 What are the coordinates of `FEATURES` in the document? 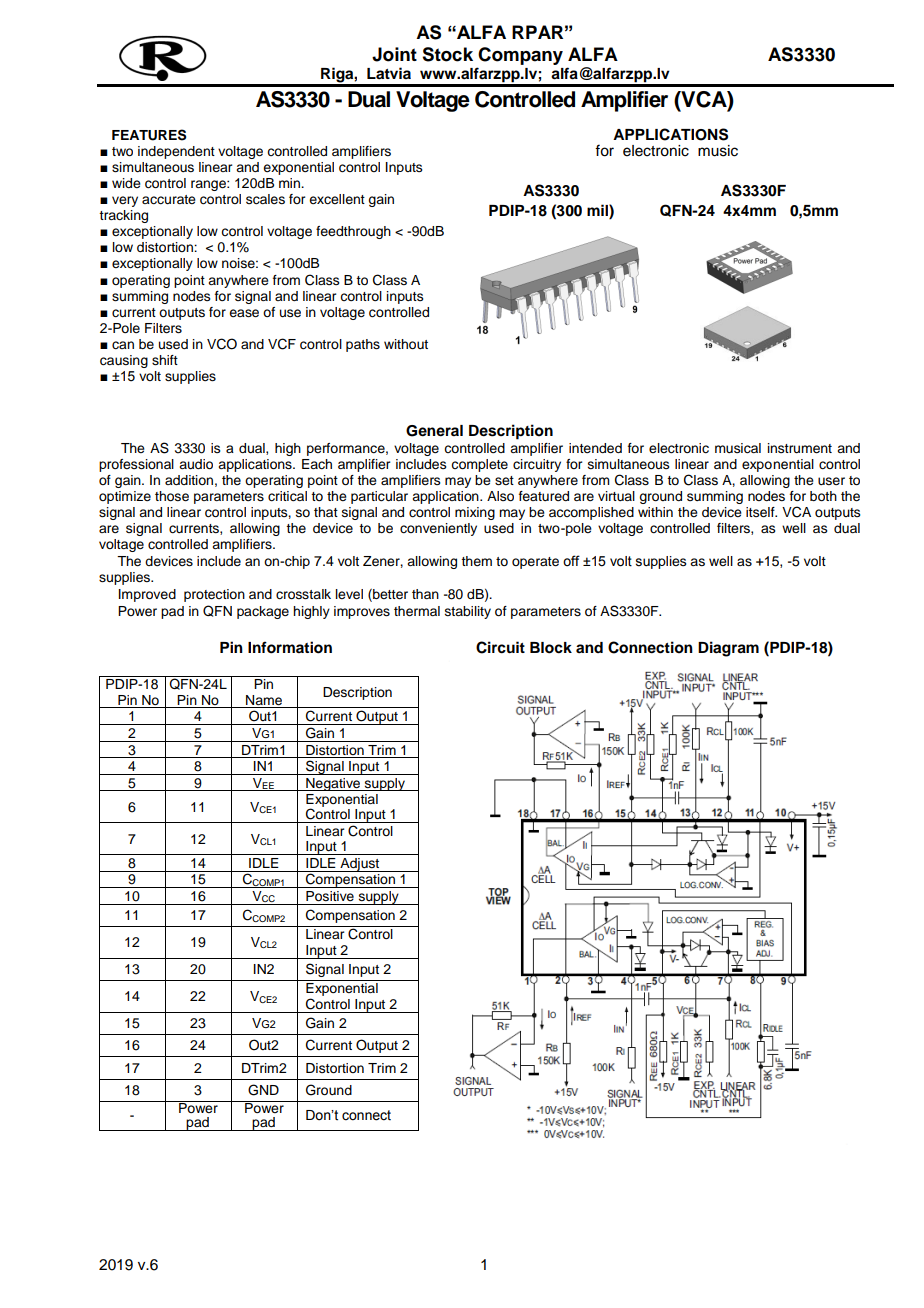 It's located at (149, 135).
